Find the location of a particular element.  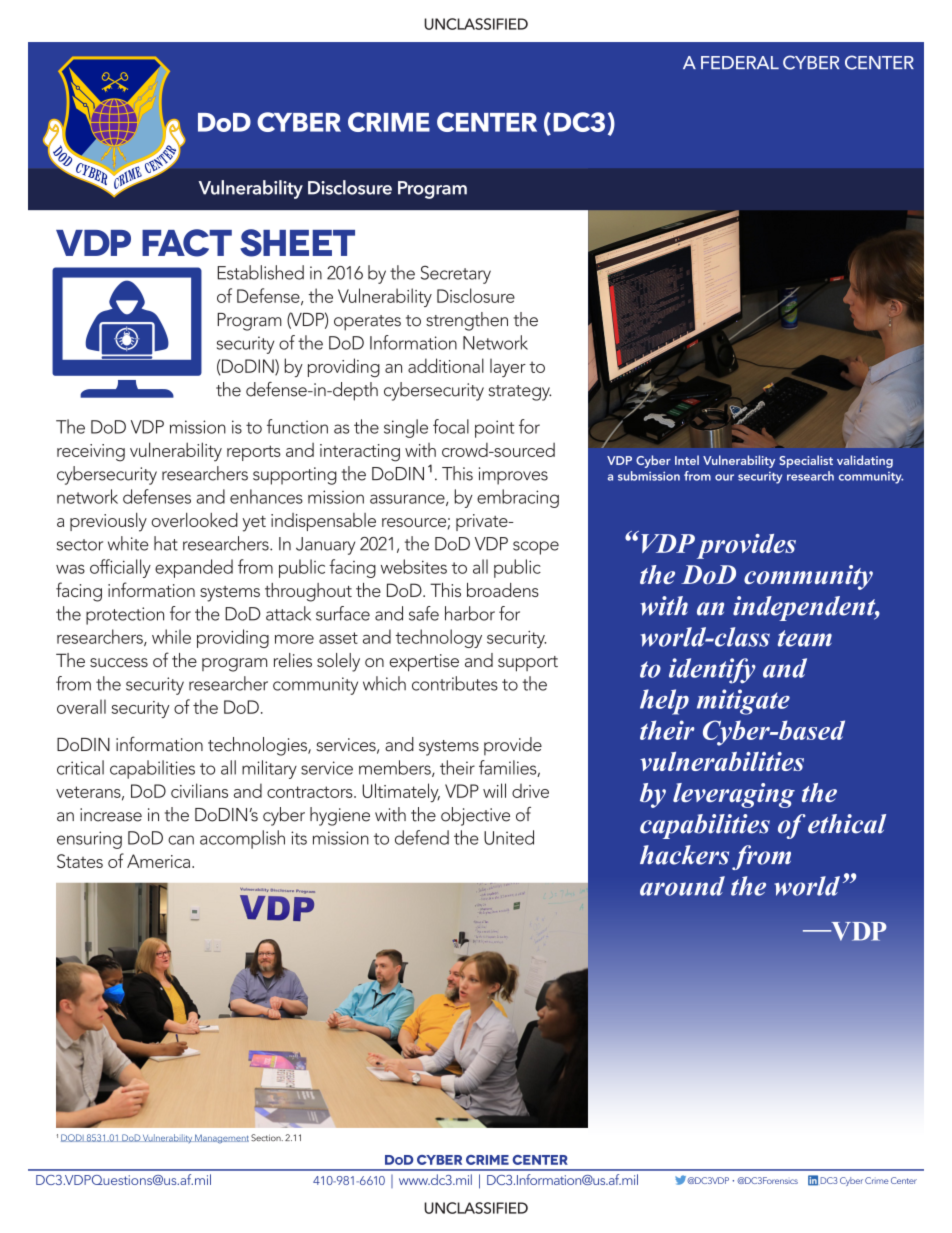

around is located at coordinates (682, 886).
